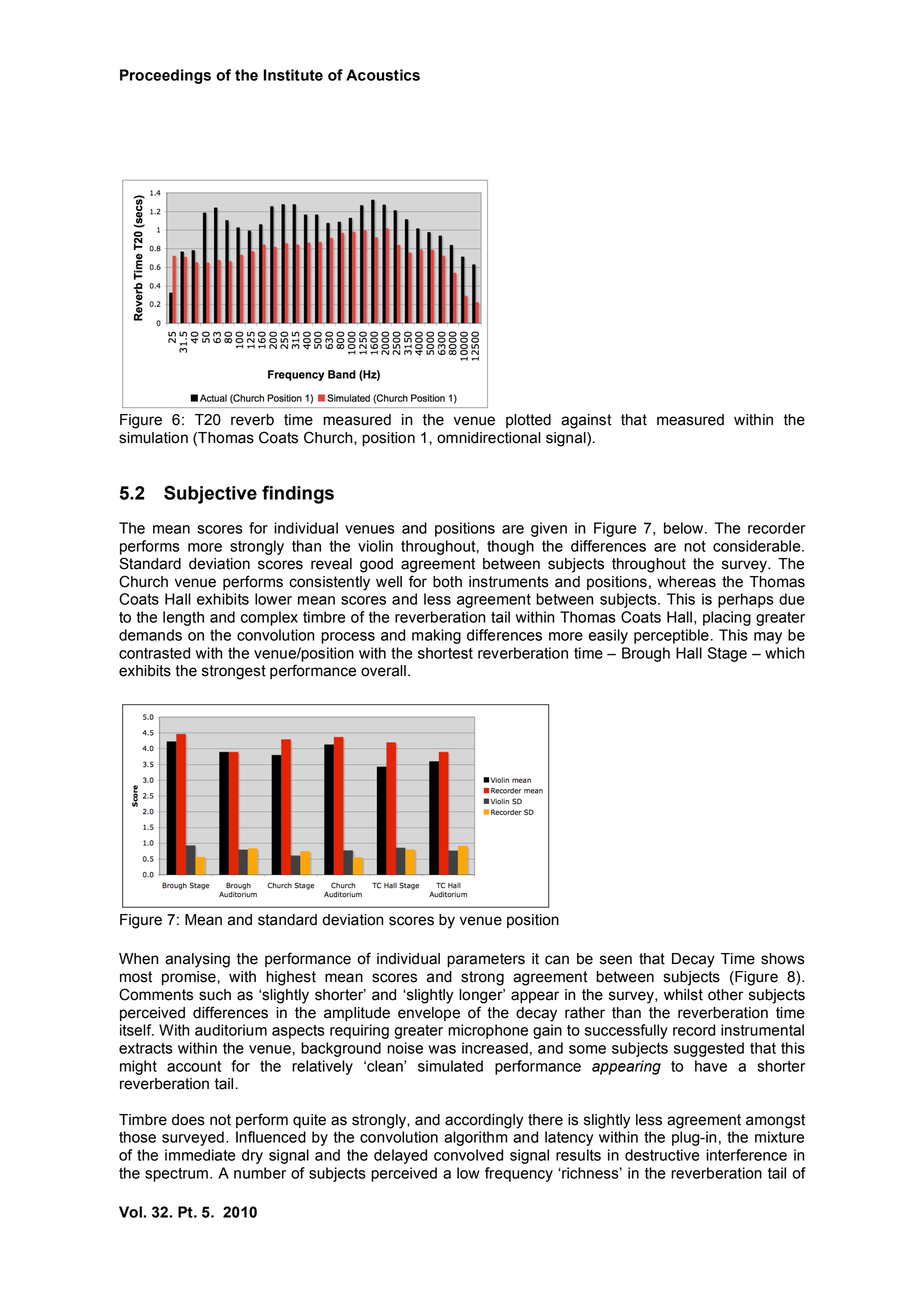 Image resolution: width=924 pixels, height=1308 pixels. What do you see at coordinates (383, 671) in the page?
I see `overall` at bounding box center [383, 671].
